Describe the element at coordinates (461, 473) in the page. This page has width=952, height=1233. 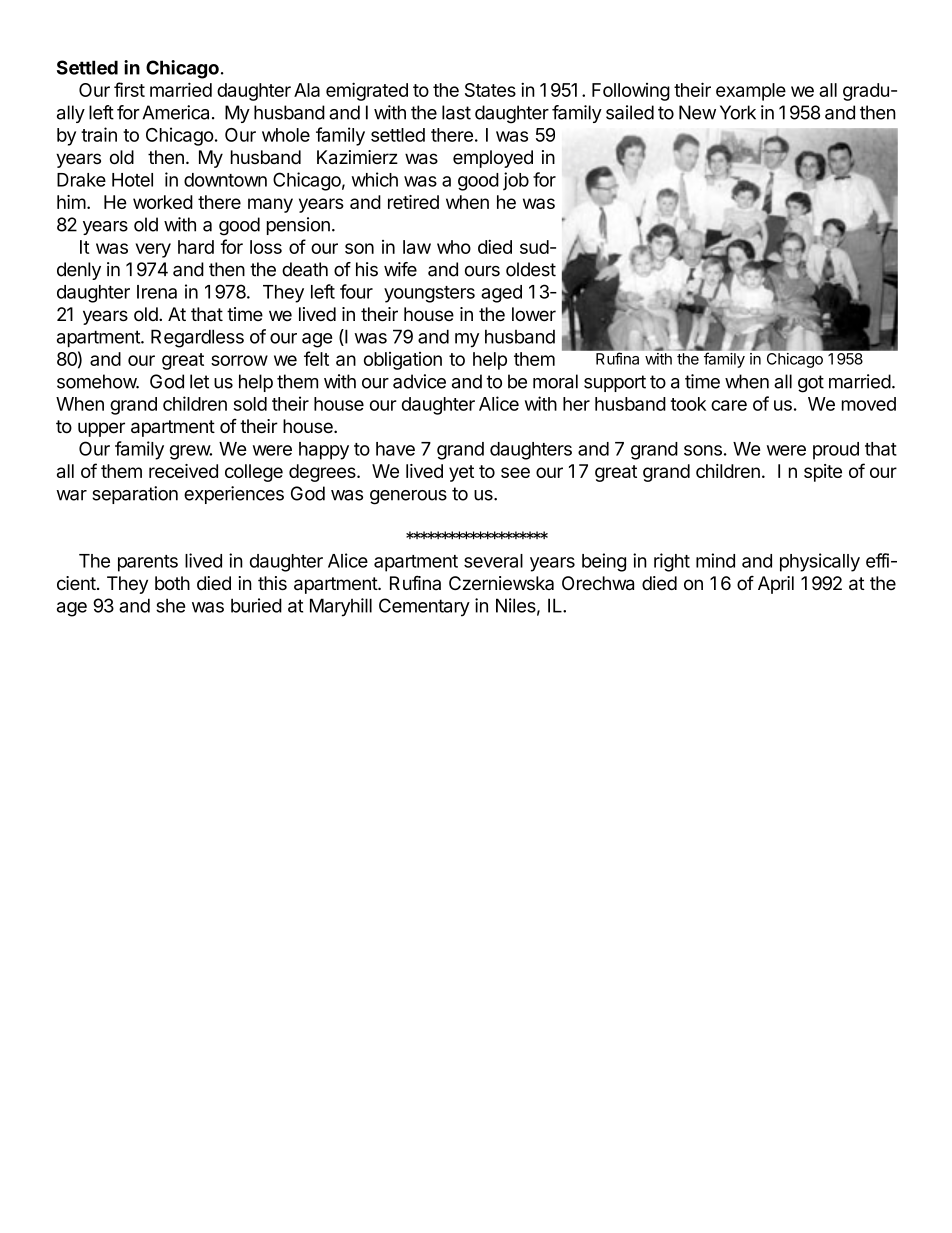
I see `yet` at that location.
